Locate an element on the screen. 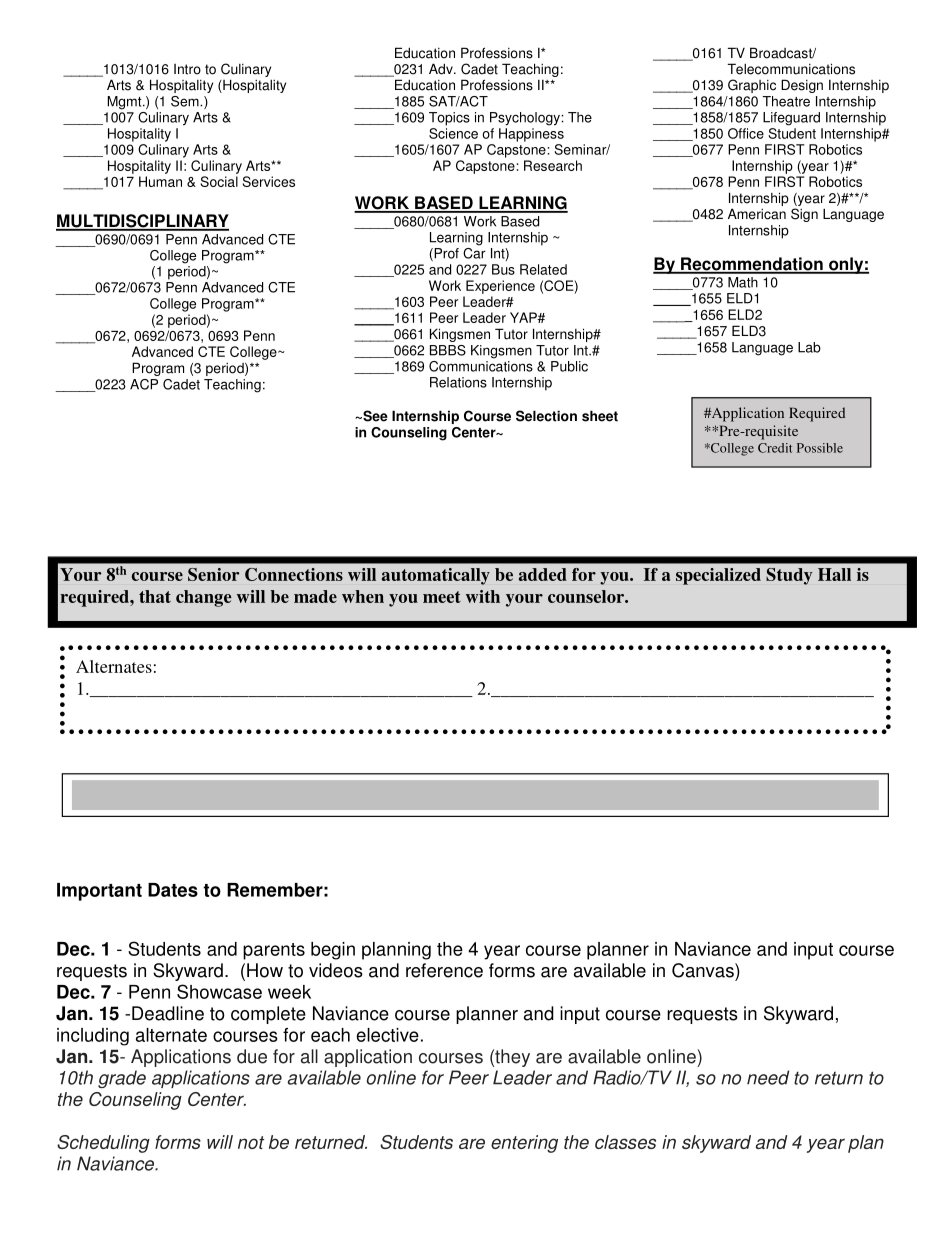  Graphic is located at coordinates (752, 86).
